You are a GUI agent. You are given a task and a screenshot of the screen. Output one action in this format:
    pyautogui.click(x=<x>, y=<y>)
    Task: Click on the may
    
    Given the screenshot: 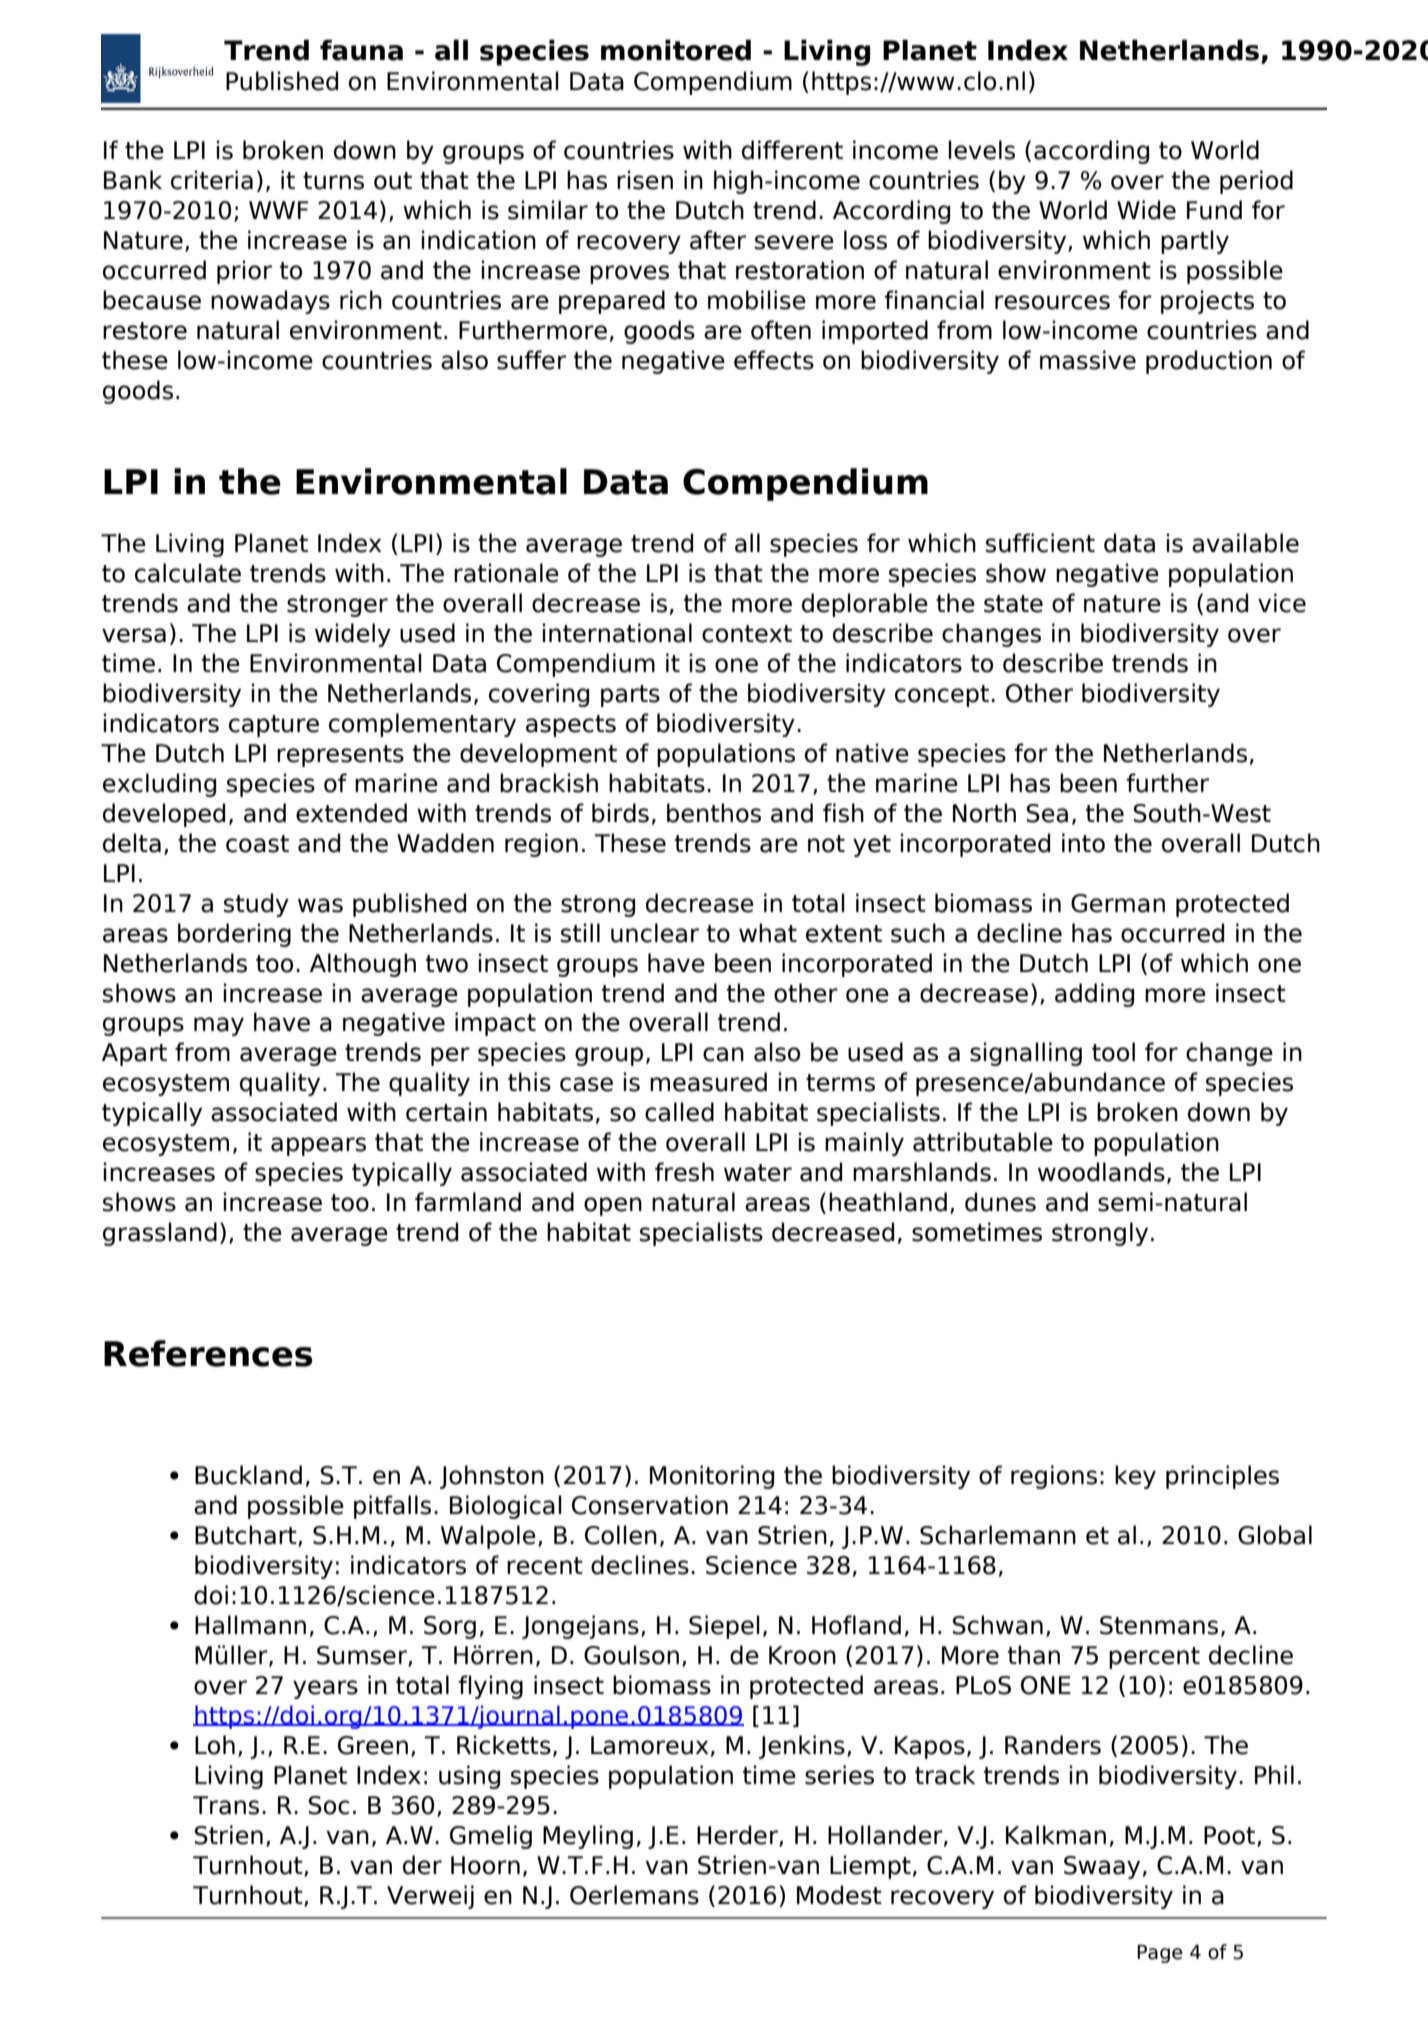 What is the action you would take?
    pyautogui.click(x=219, y=1026)
